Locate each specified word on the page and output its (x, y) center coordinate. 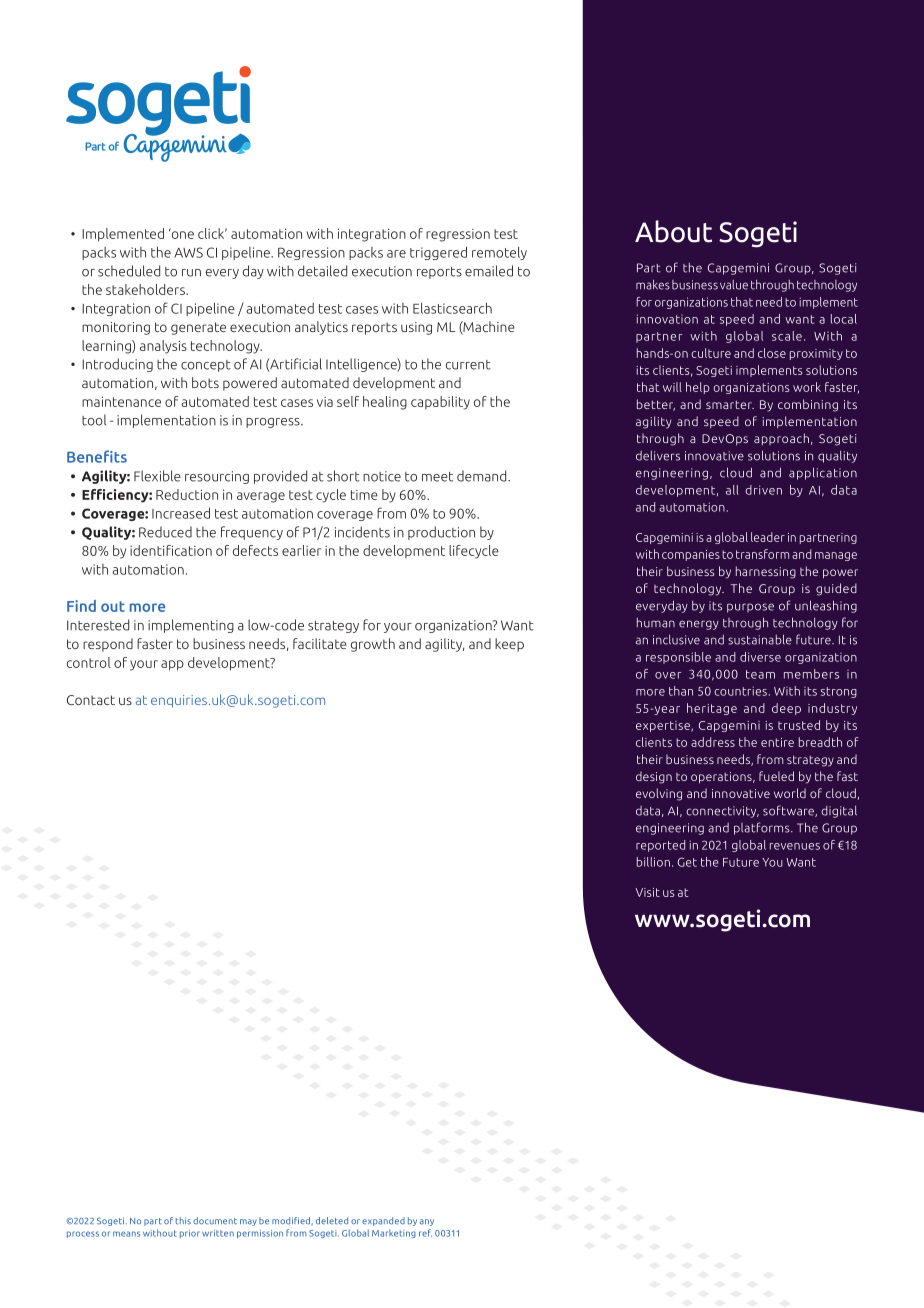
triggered (438, 253)
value (734, 285)
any (427, 1222)
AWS (188, 252)
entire (777, 742)
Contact (91, 700)
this (183, 1220)
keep (509, 645)
